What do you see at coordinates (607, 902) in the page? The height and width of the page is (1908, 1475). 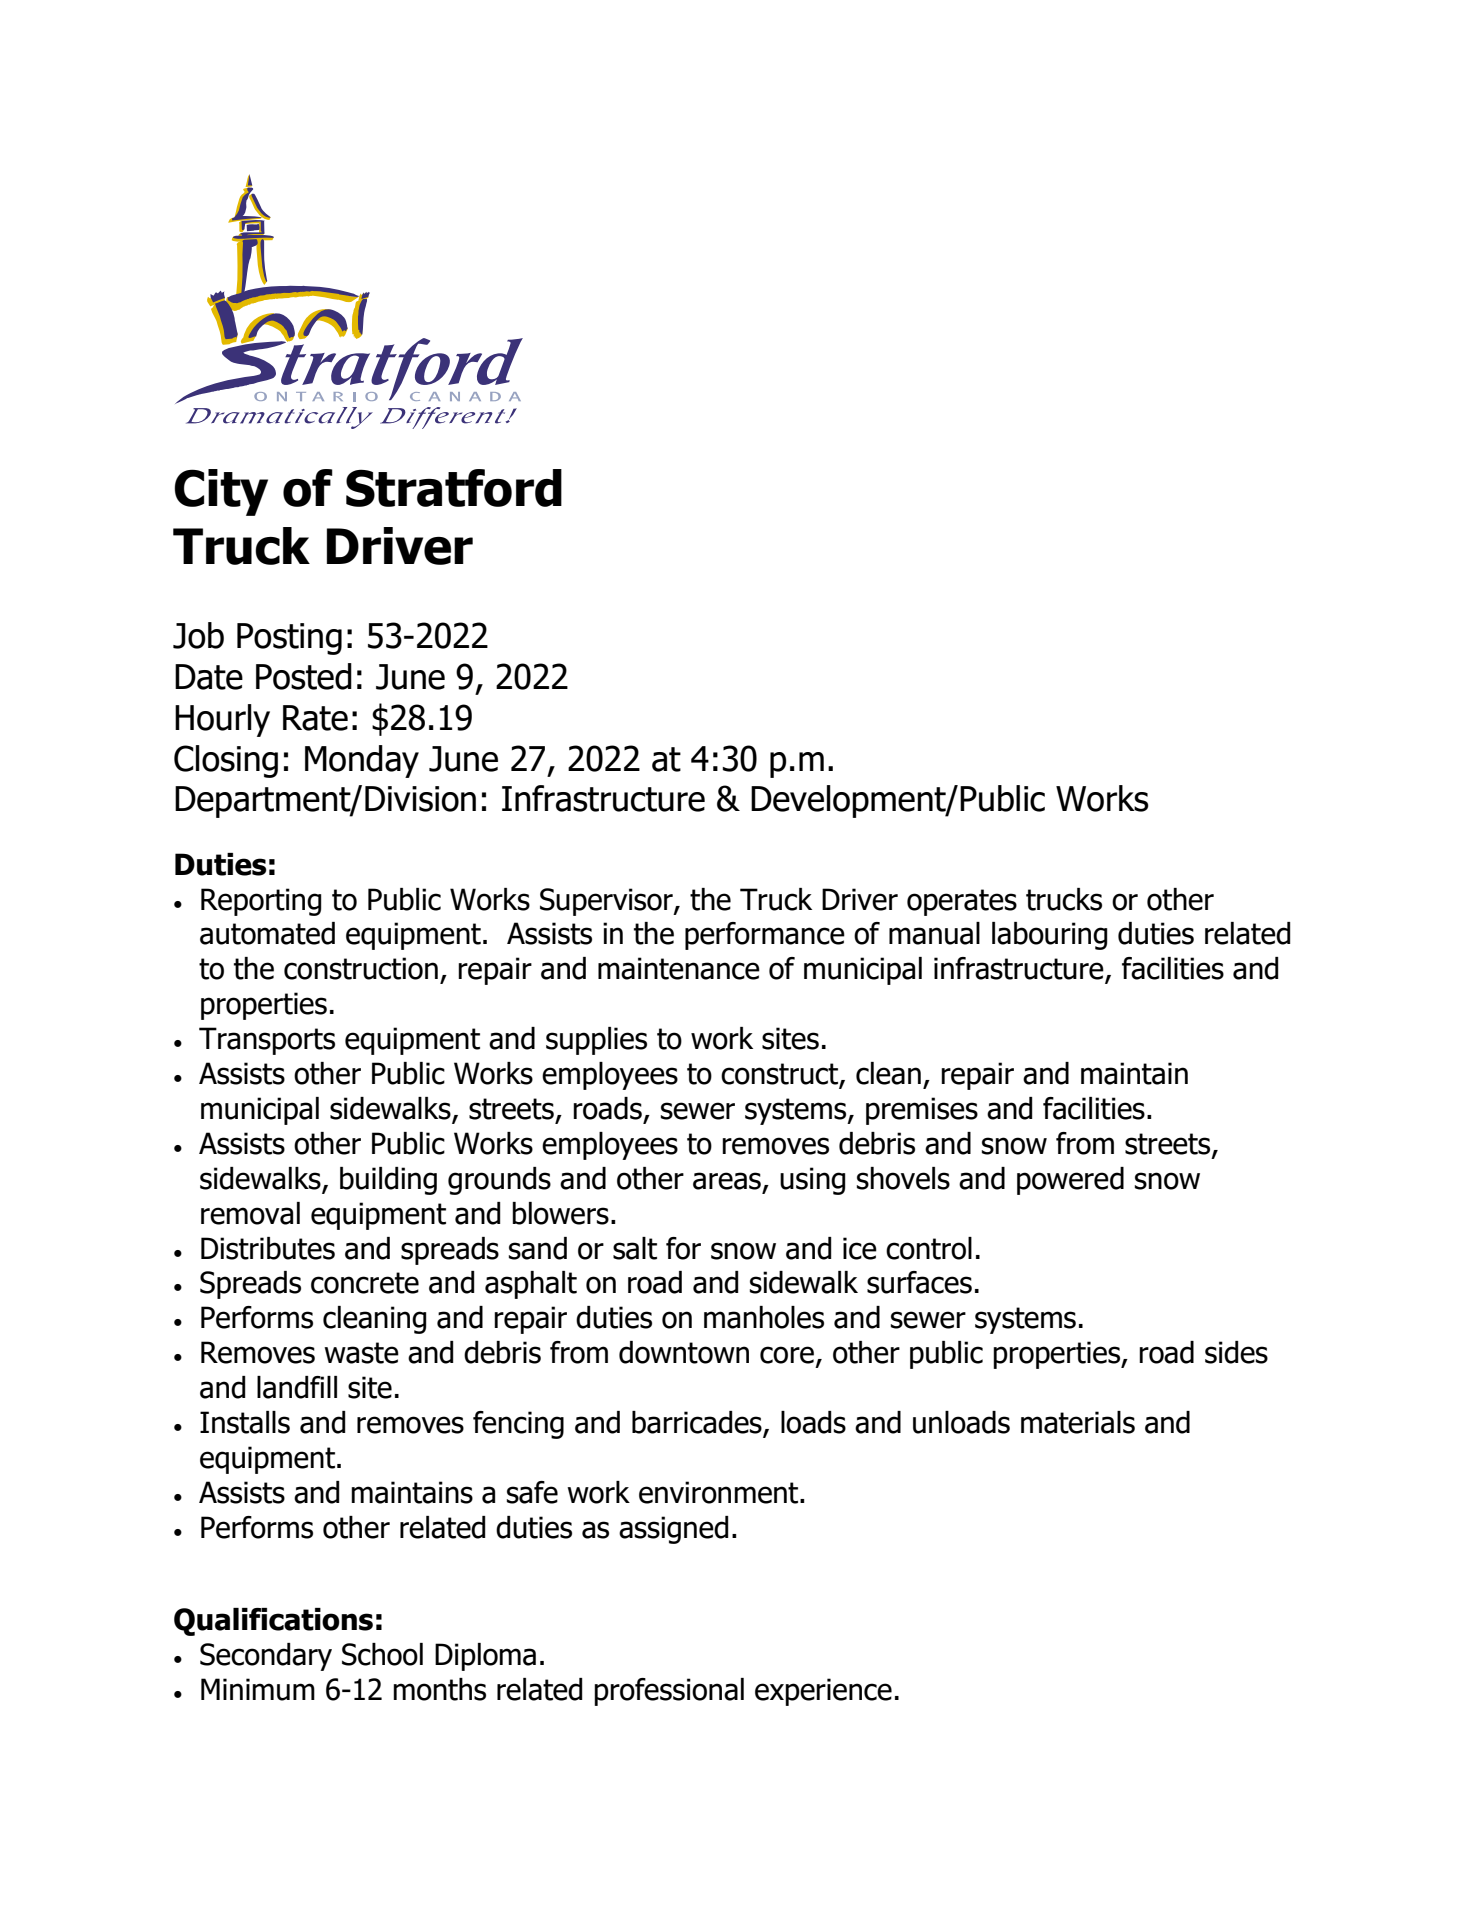 I see `Supervisor` at bounding box center [607, 902].
